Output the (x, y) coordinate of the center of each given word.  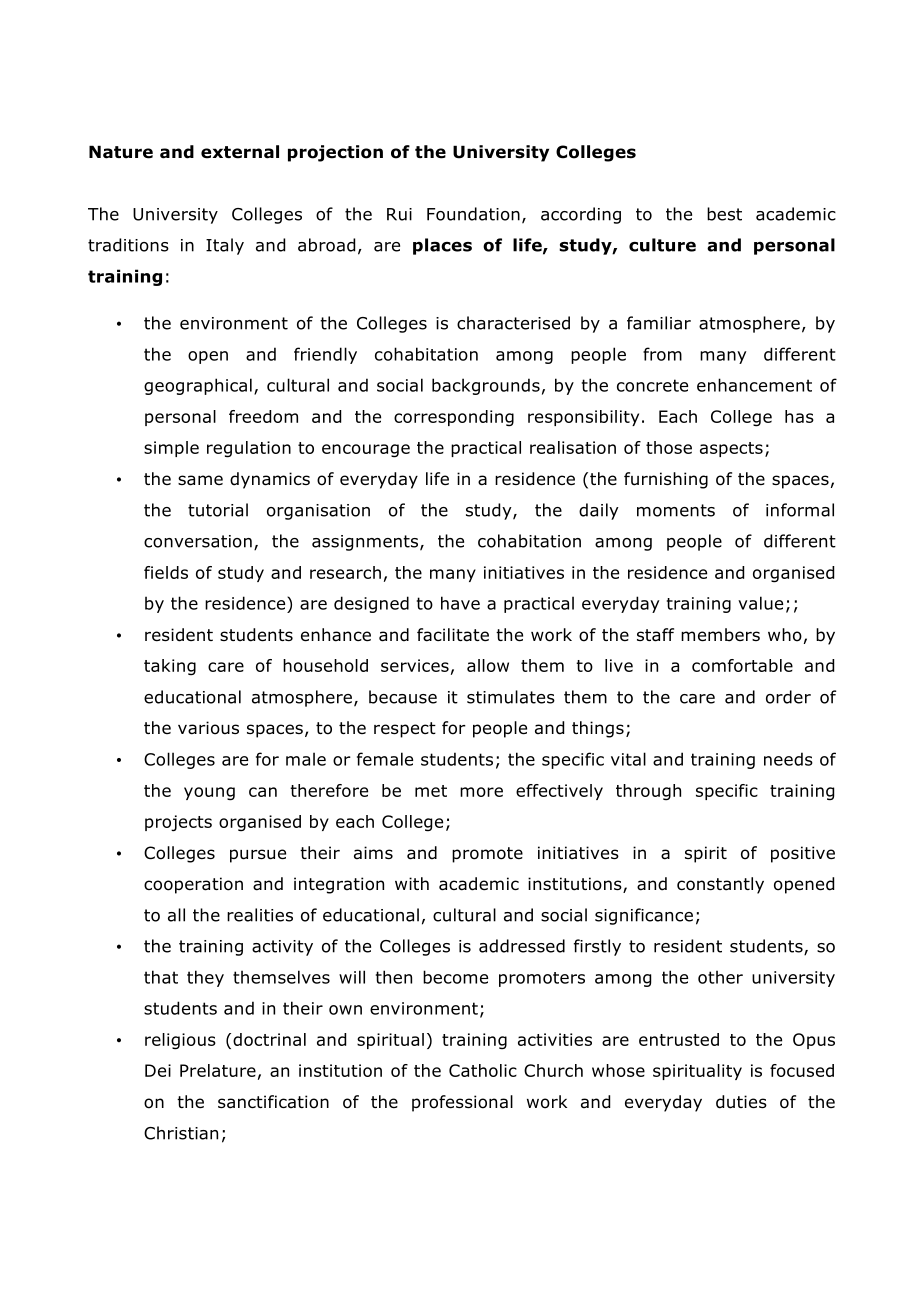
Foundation (473, 214)
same (200, 480)
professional (462, 1103)
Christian (181, 1133)
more (481, 792)
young (209, 794)
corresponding (454, 418)
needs (788, 759)
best (724, 214)
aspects (731, 449)
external (240, 152)
